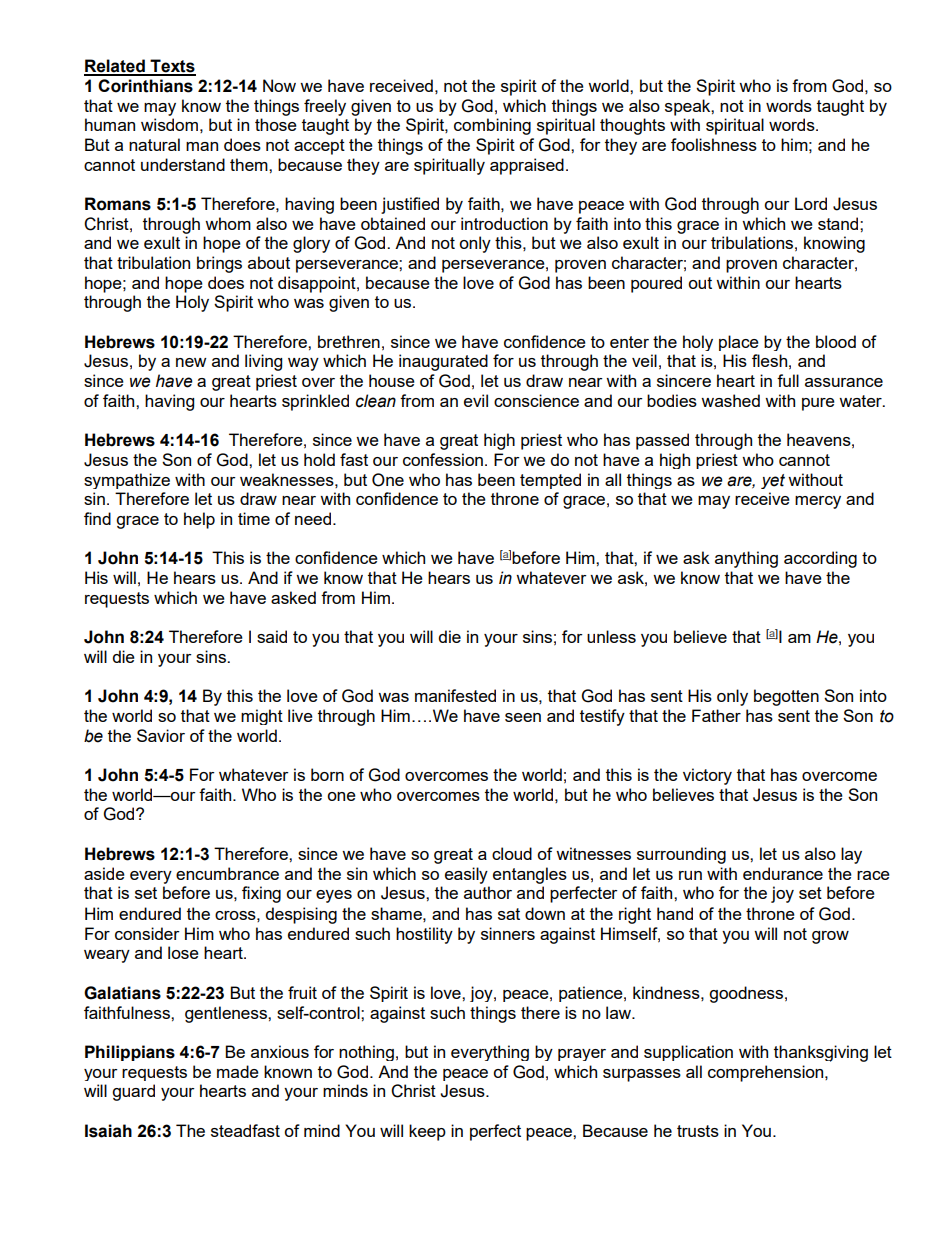  I want to click on comprehension, so click(767, 1073).
